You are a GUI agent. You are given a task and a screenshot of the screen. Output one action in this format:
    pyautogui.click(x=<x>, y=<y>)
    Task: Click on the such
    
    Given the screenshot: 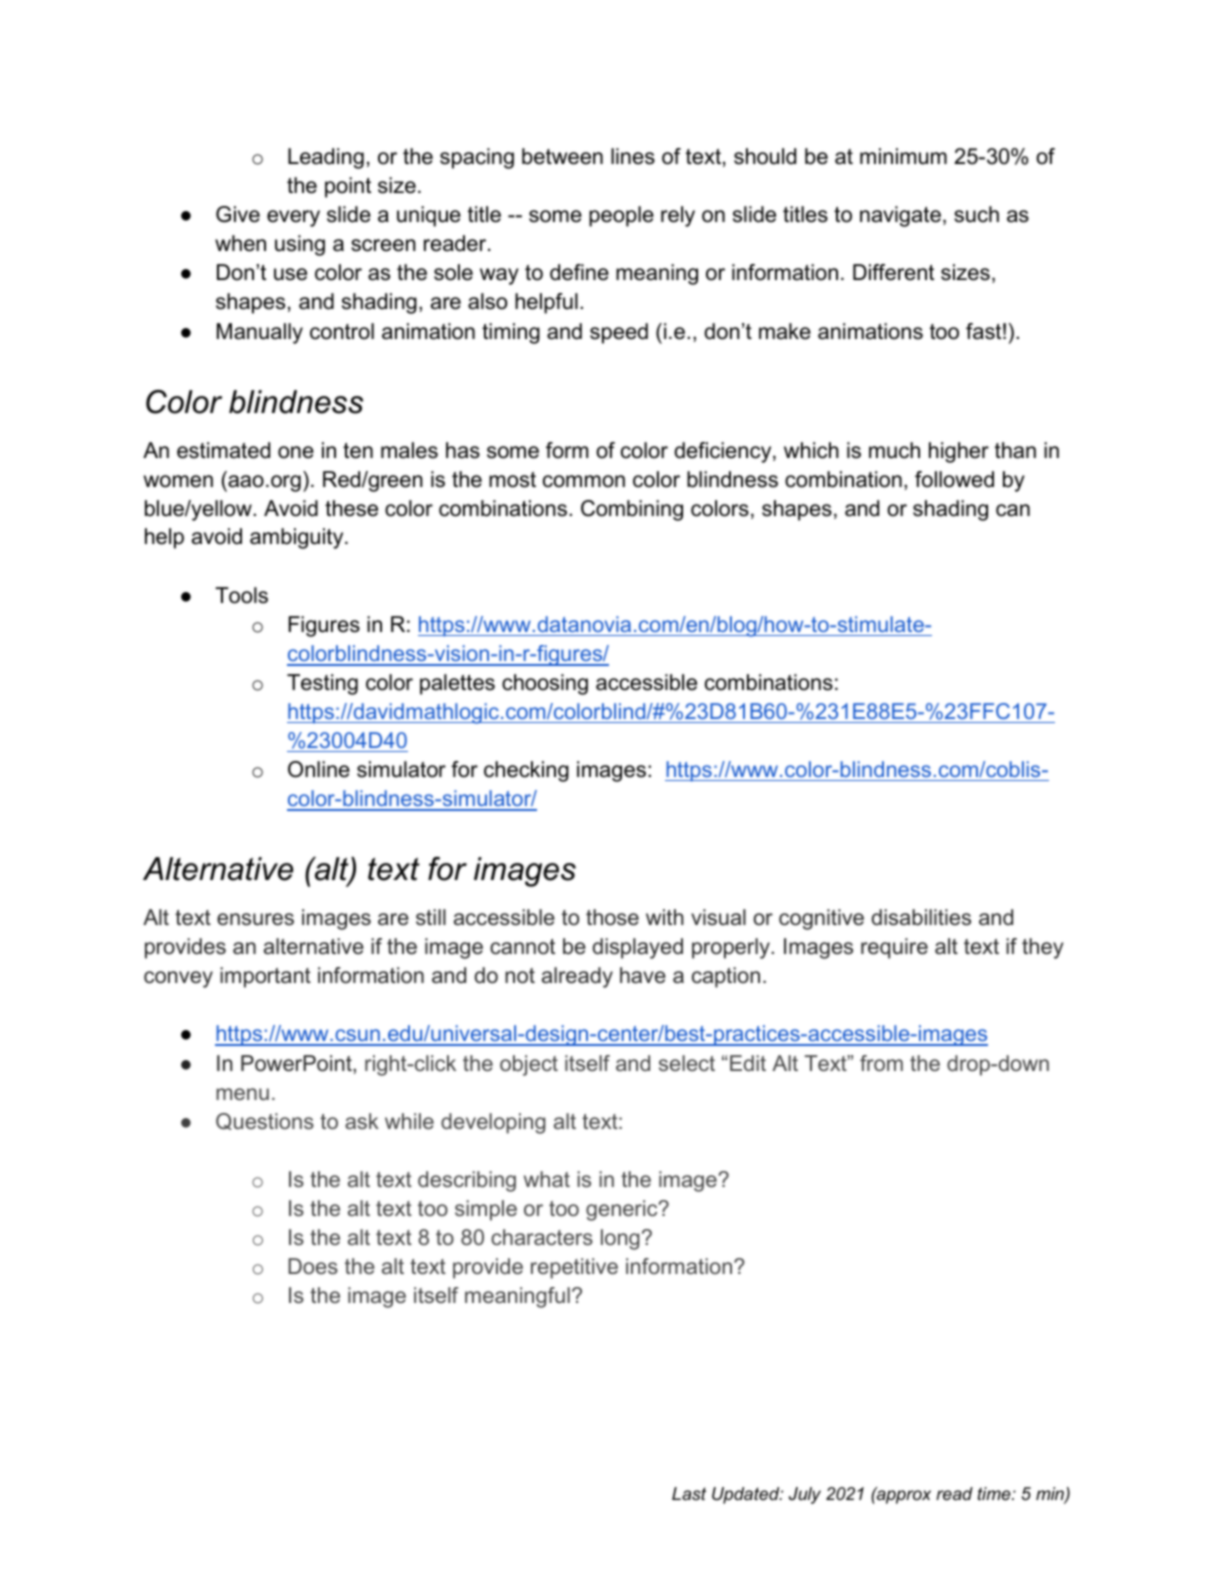 What is the action you would take?
    pyautogui.click(x=976, y=214)
